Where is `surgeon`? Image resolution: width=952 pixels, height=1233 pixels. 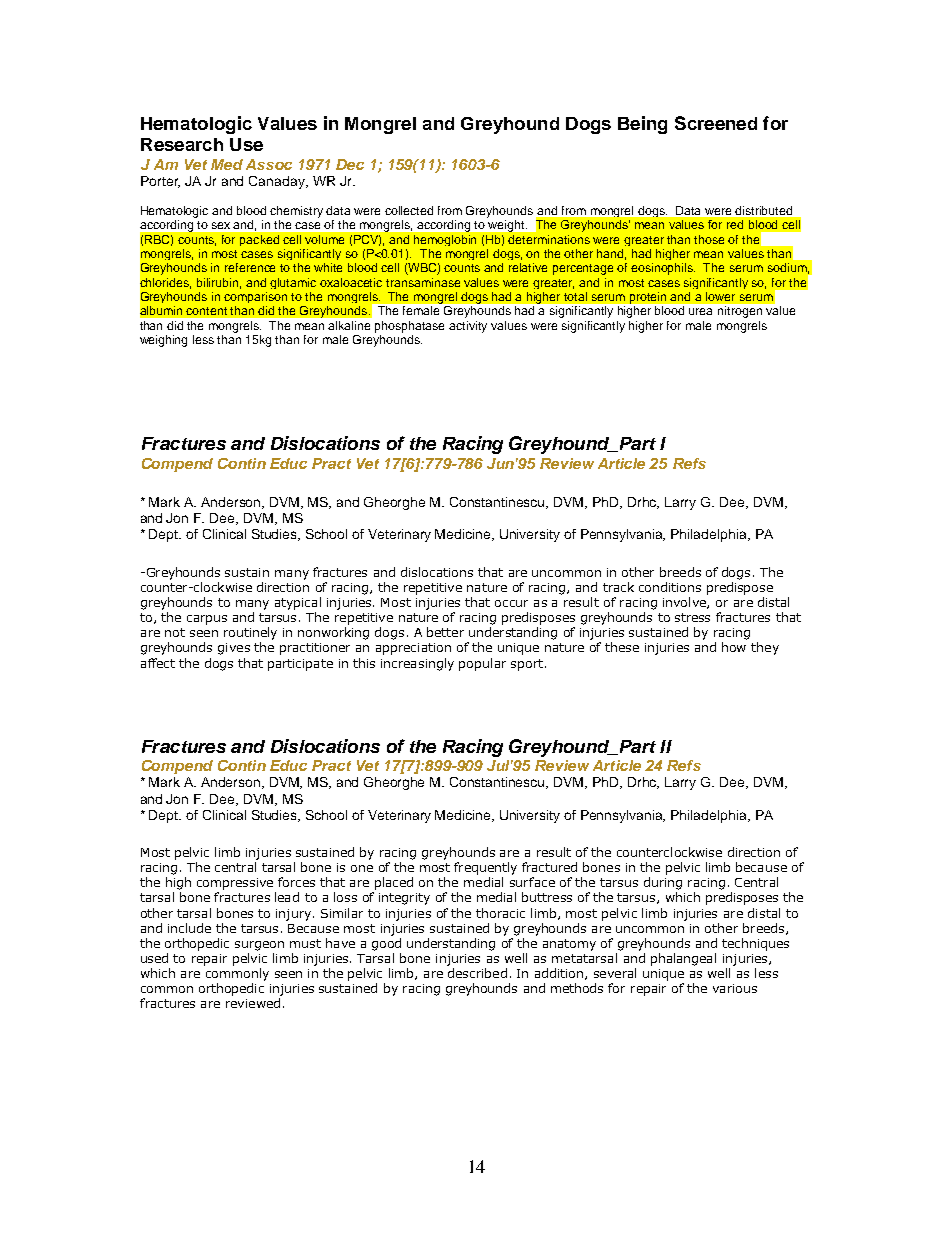 surgeon is located at coordinates (259, 946).
